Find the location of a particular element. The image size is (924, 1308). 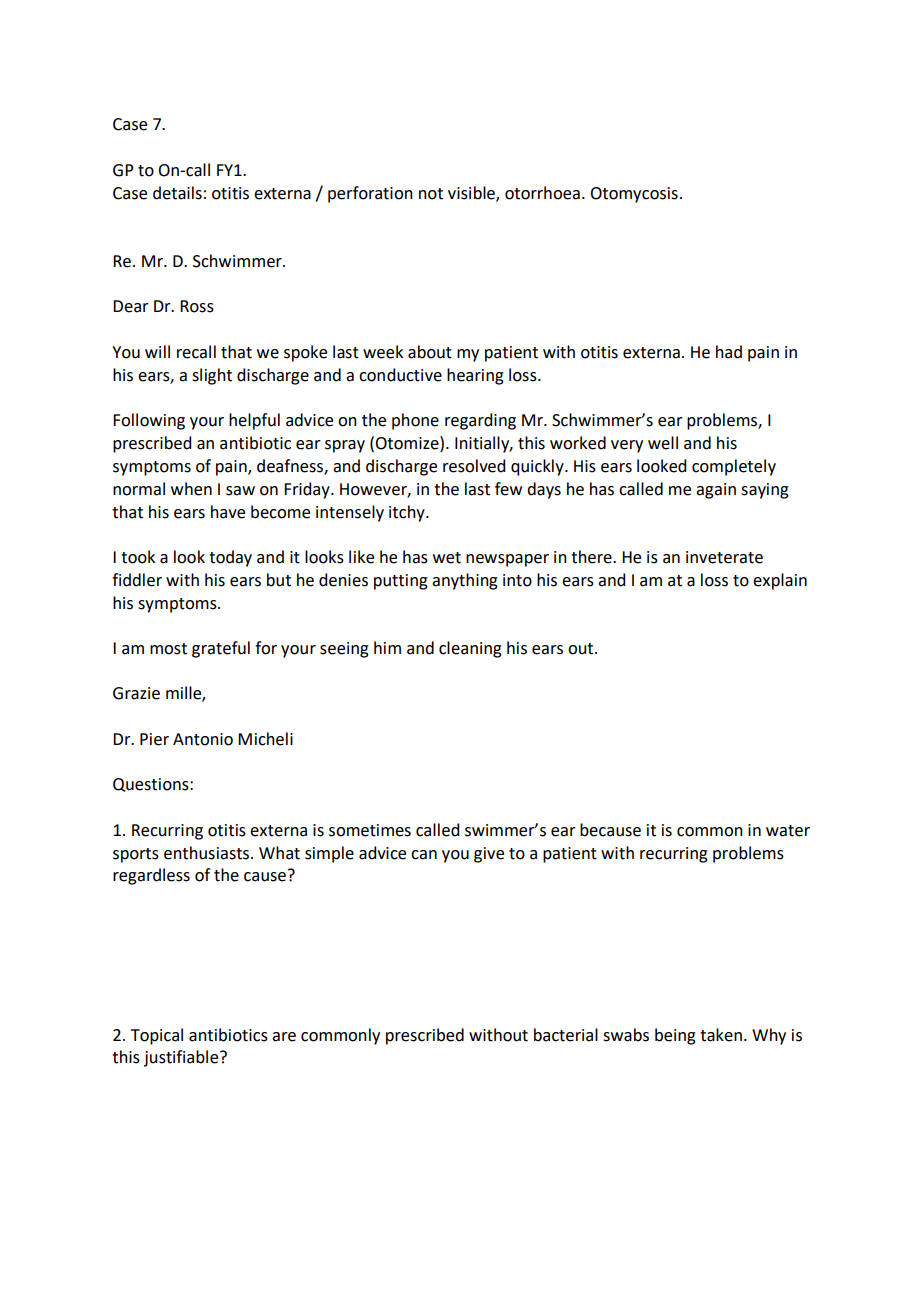

water is located at coordinates (788, 831).
